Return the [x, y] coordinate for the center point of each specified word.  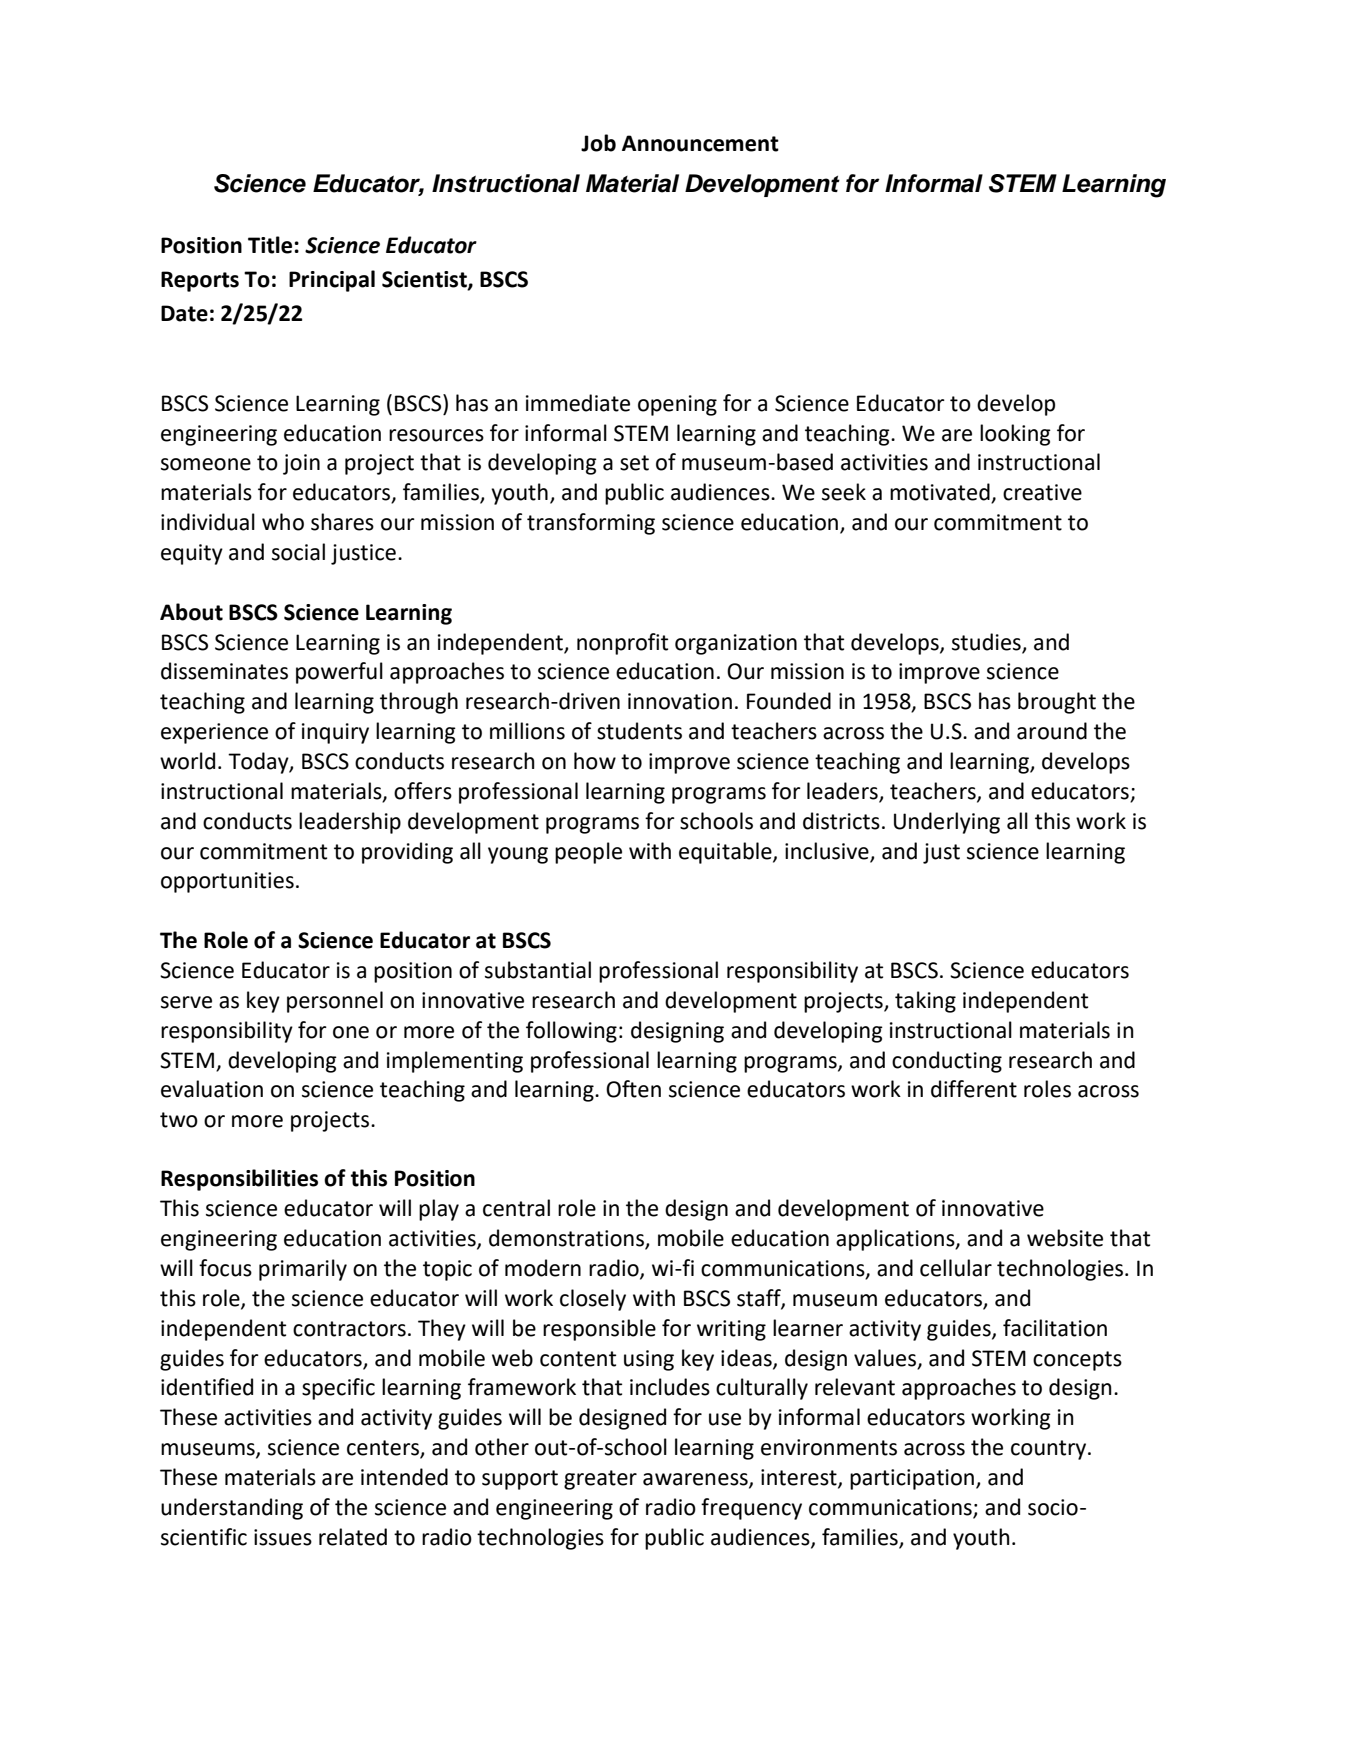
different [974, 1089]
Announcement [700, 143]
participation [912, 1479]
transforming [591, 524]
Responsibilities [239, 1180]
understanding [232, 1509]
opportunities [227, 882]
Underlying [947, 823]
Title [271, 245]
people [588, 853]
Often [633, 1089]
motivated [941, 493]
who [283, 522]
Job [598, 143]
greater [600, 1480]
